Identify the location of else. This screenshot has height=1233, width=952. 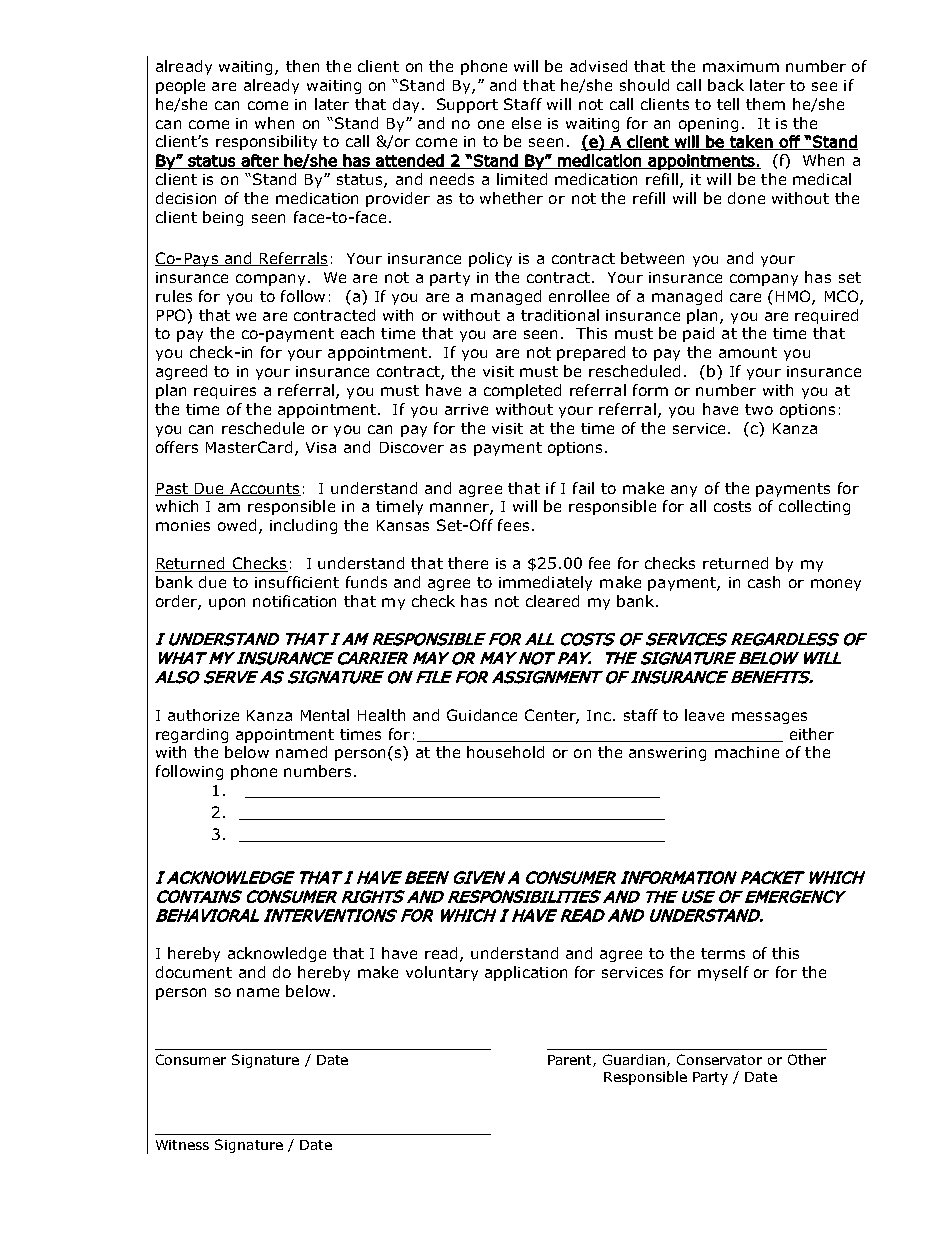
(526, 123).
